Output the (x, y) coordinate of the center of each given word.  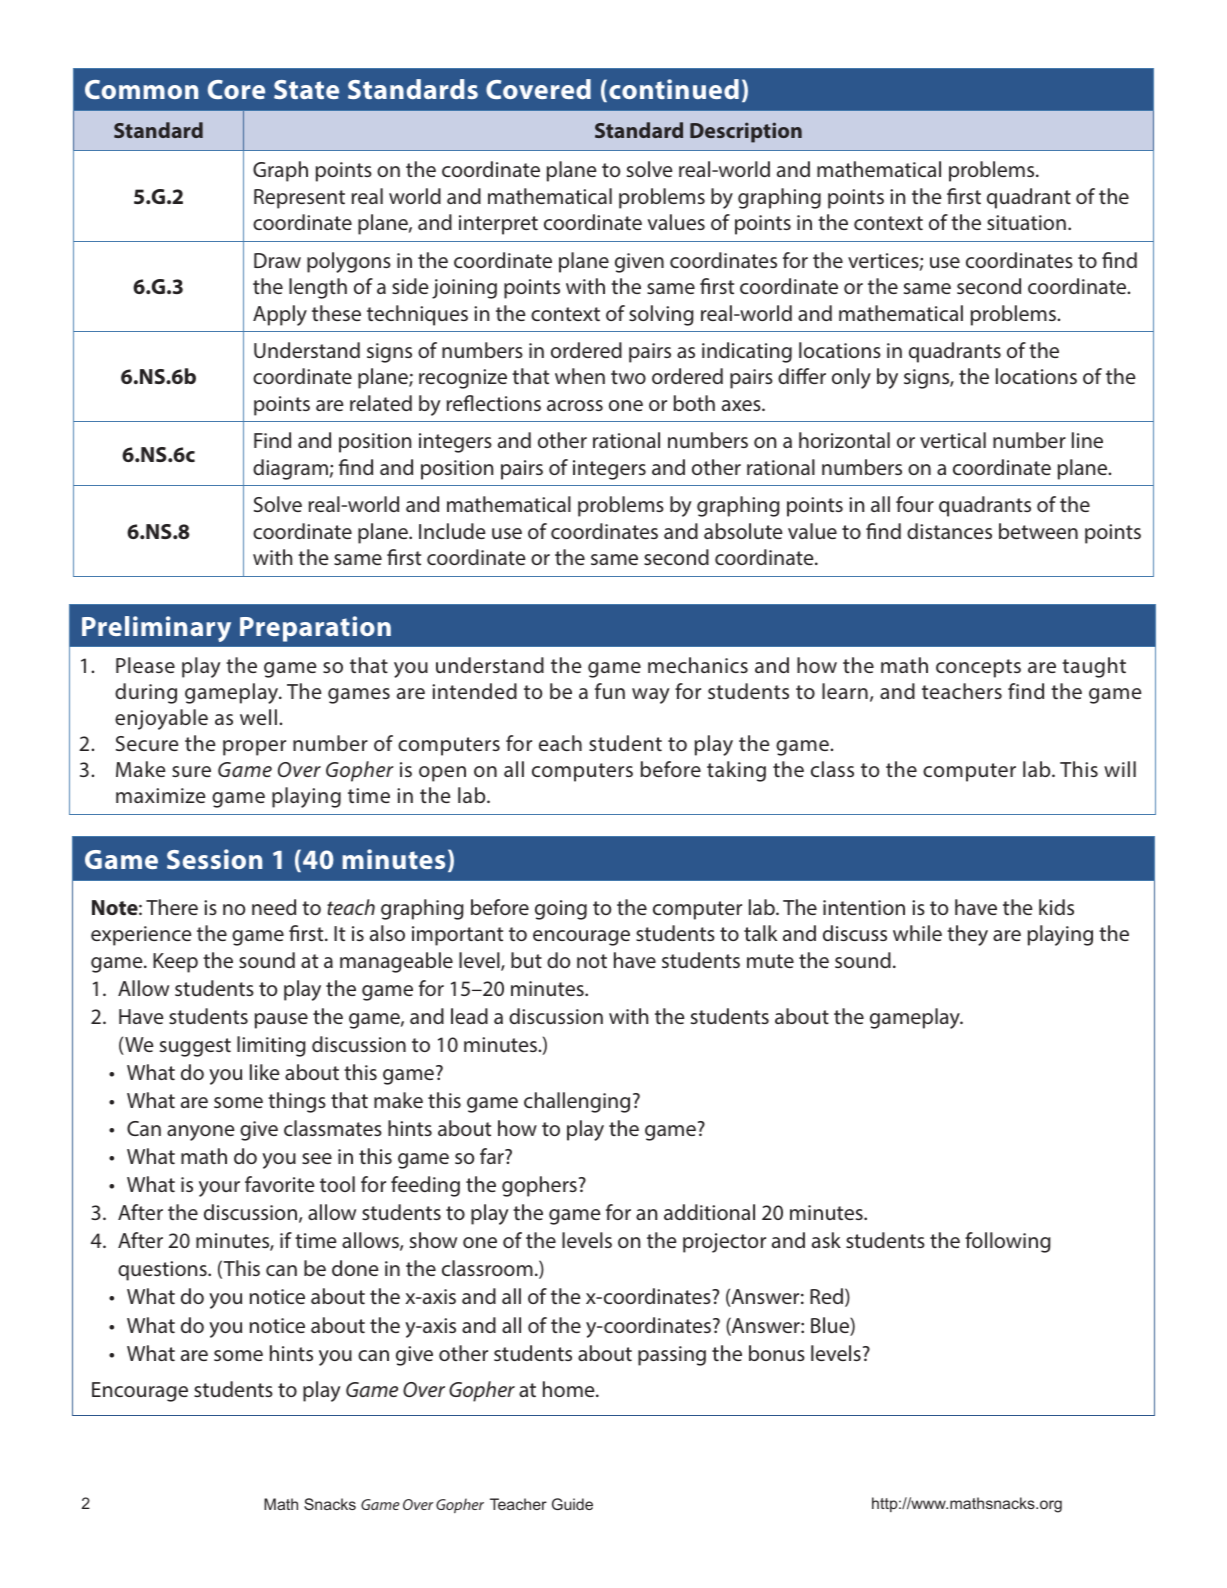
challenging (577, 1102)
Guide (572, 1504)
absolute (743, 531)
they (967, 935)
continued (674, 89)
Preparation (315, 629)
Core (236, 89)
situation (1026, 222)
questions (163, 1271)
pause (281, 1021)
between (1038, 531)
